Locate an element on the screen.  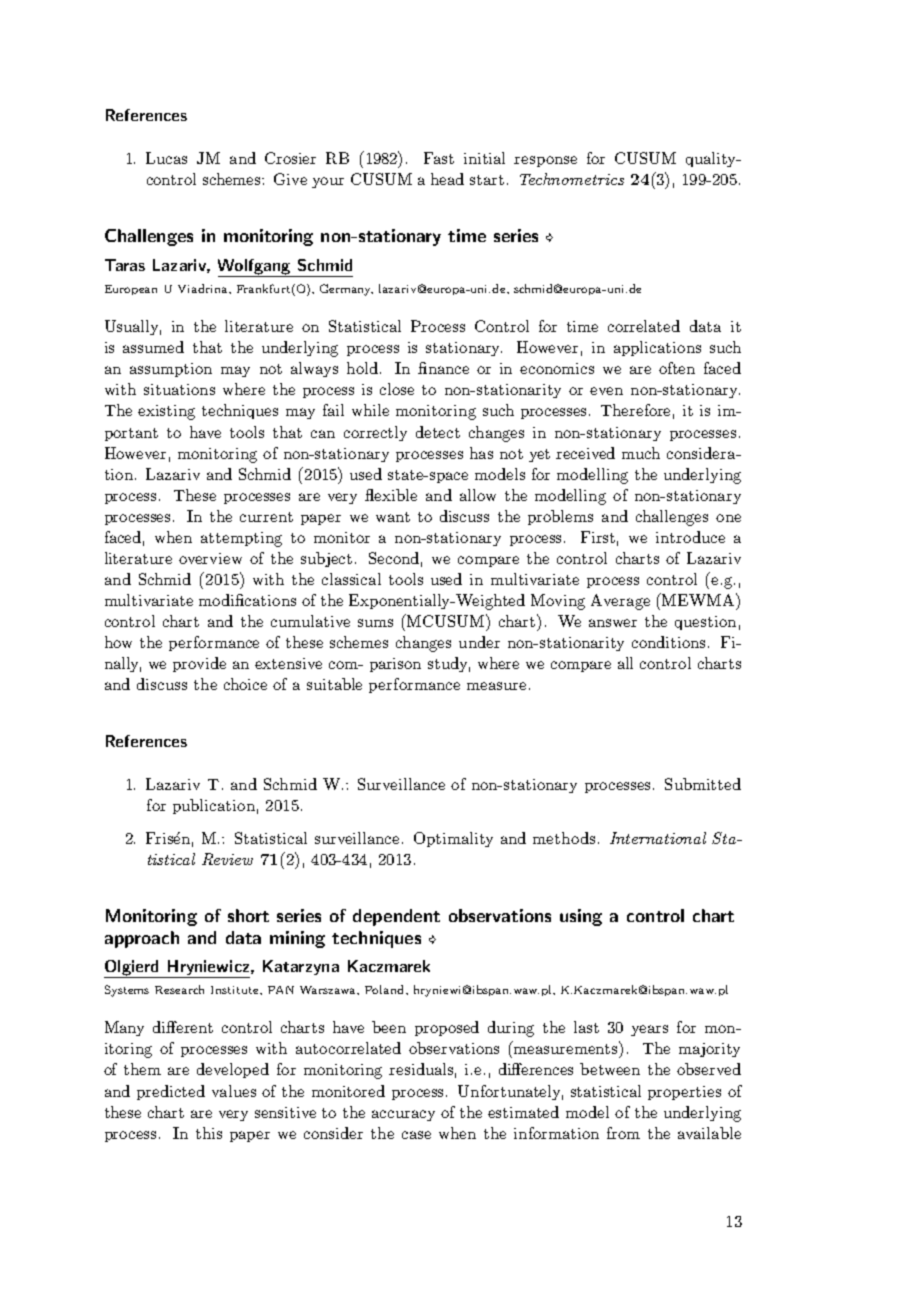
predicted is located at coordinates (171, 1092).
